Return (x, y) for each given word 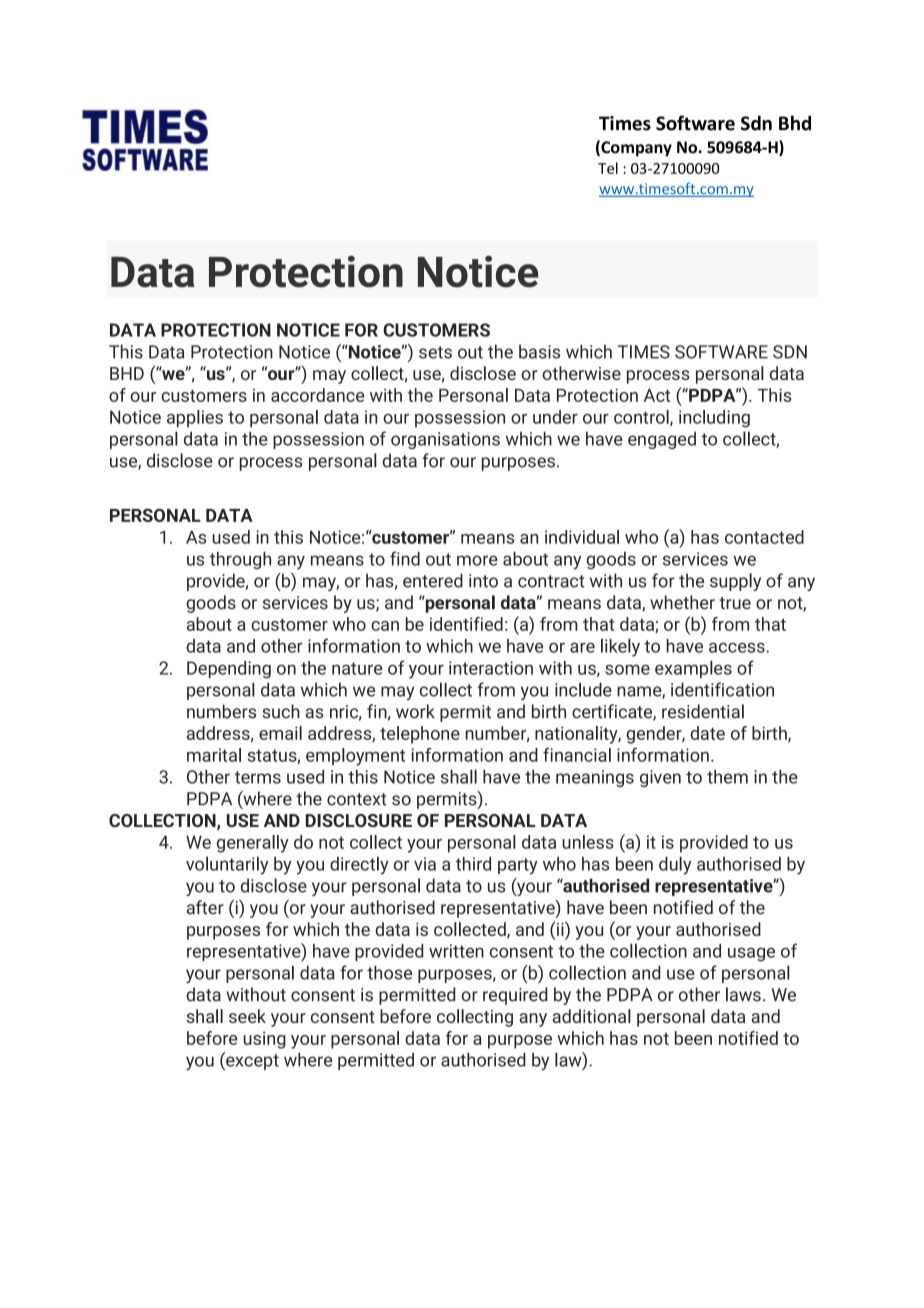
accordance (317, 395)
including (714, 419)
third (473, 864)
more (477, 560)
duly (675, 865)
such (281, 711)
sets (435, 352)
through (240, 560)
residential (703, 711)
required (515, 996)
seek (247, 1016)
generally (253, 844)
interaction (491, 668)
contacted (764, 537)
